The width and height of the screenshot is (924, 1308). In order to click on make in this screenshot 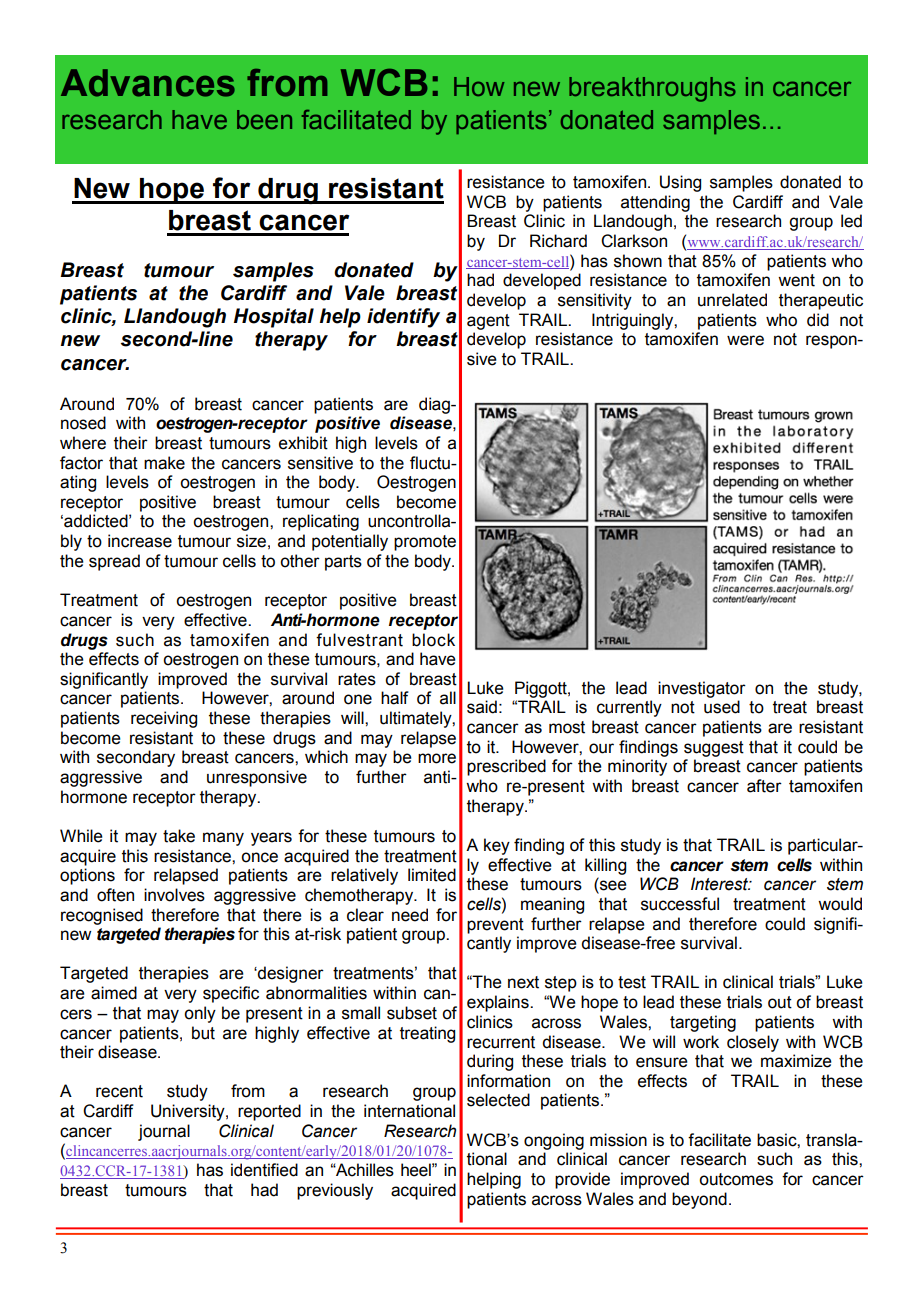, I will do `click(164, 463)`.
